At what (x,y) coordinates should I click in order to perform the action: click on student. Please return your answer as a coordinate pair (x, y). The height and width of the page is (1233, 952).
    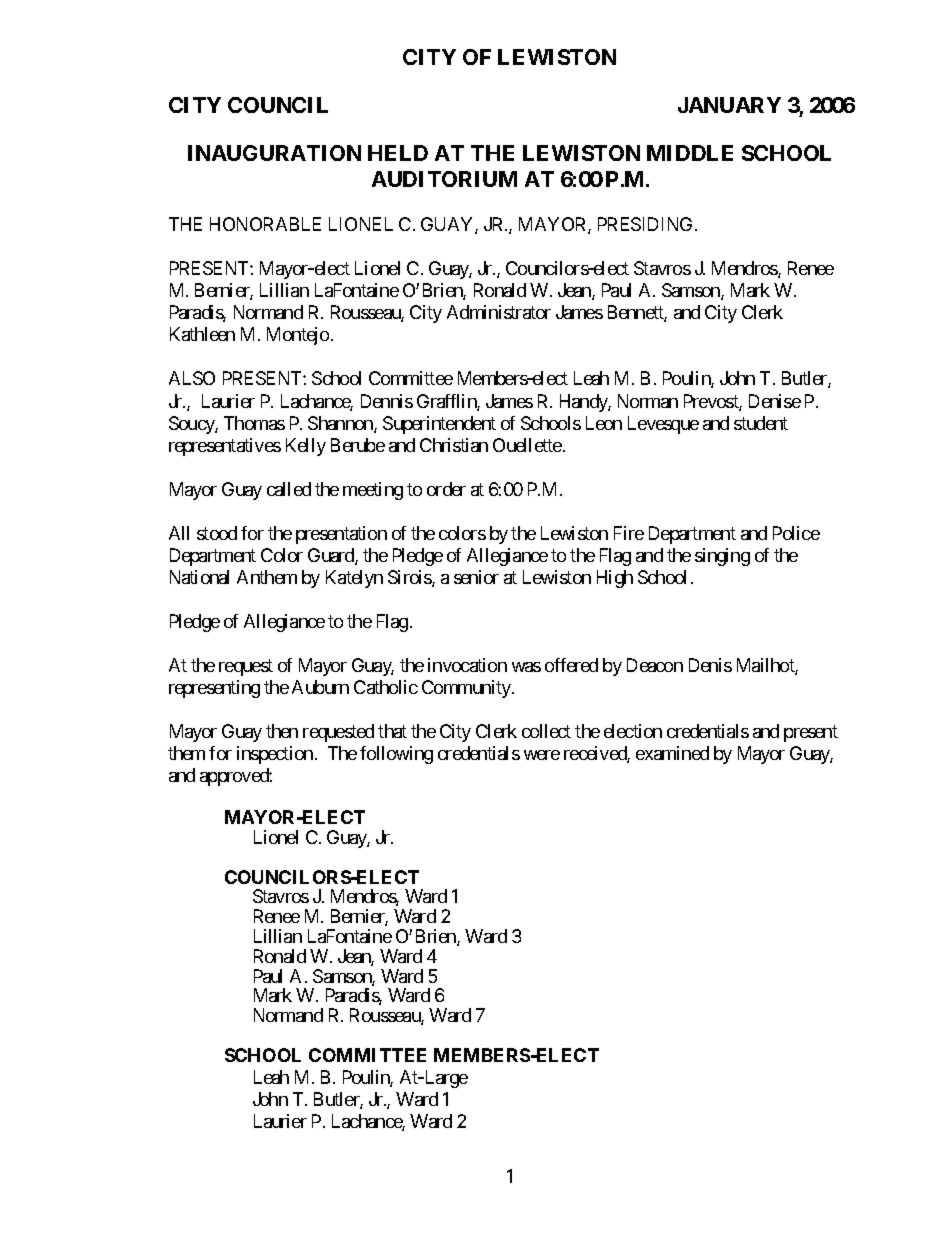
    Looking at the image, I should click on (761, 423).
